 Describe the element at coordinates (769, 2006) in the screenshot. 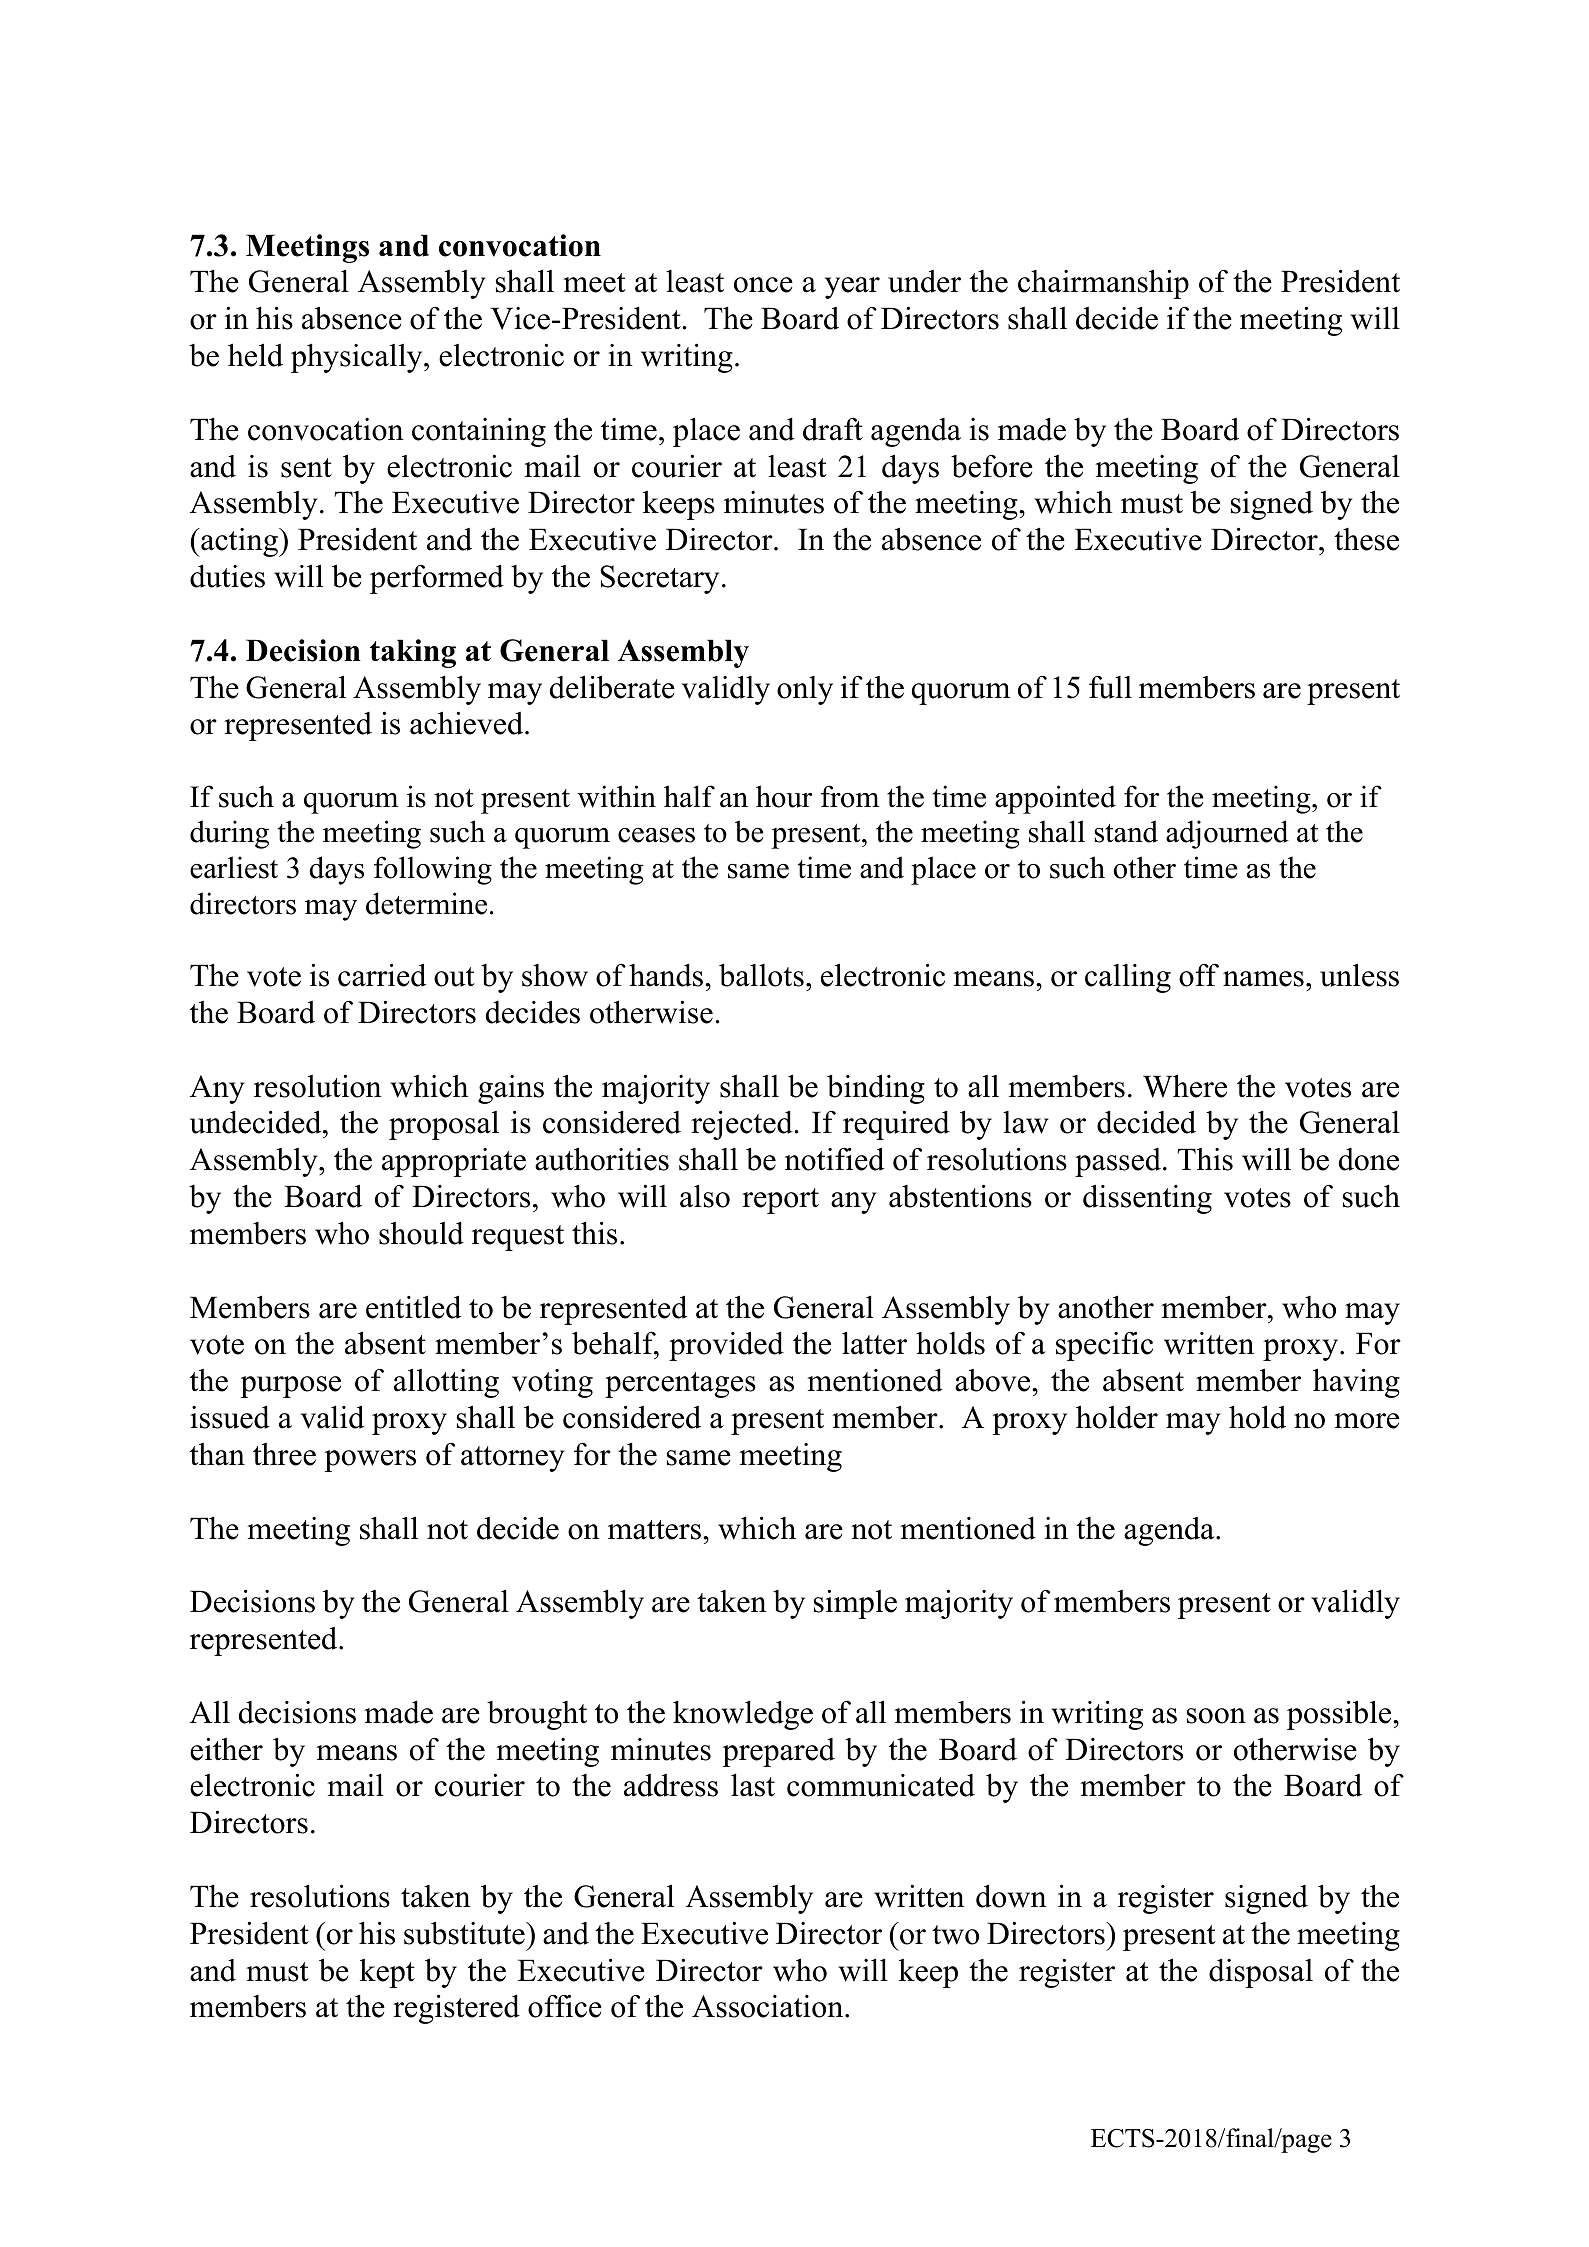

I see `Association` at that location.
